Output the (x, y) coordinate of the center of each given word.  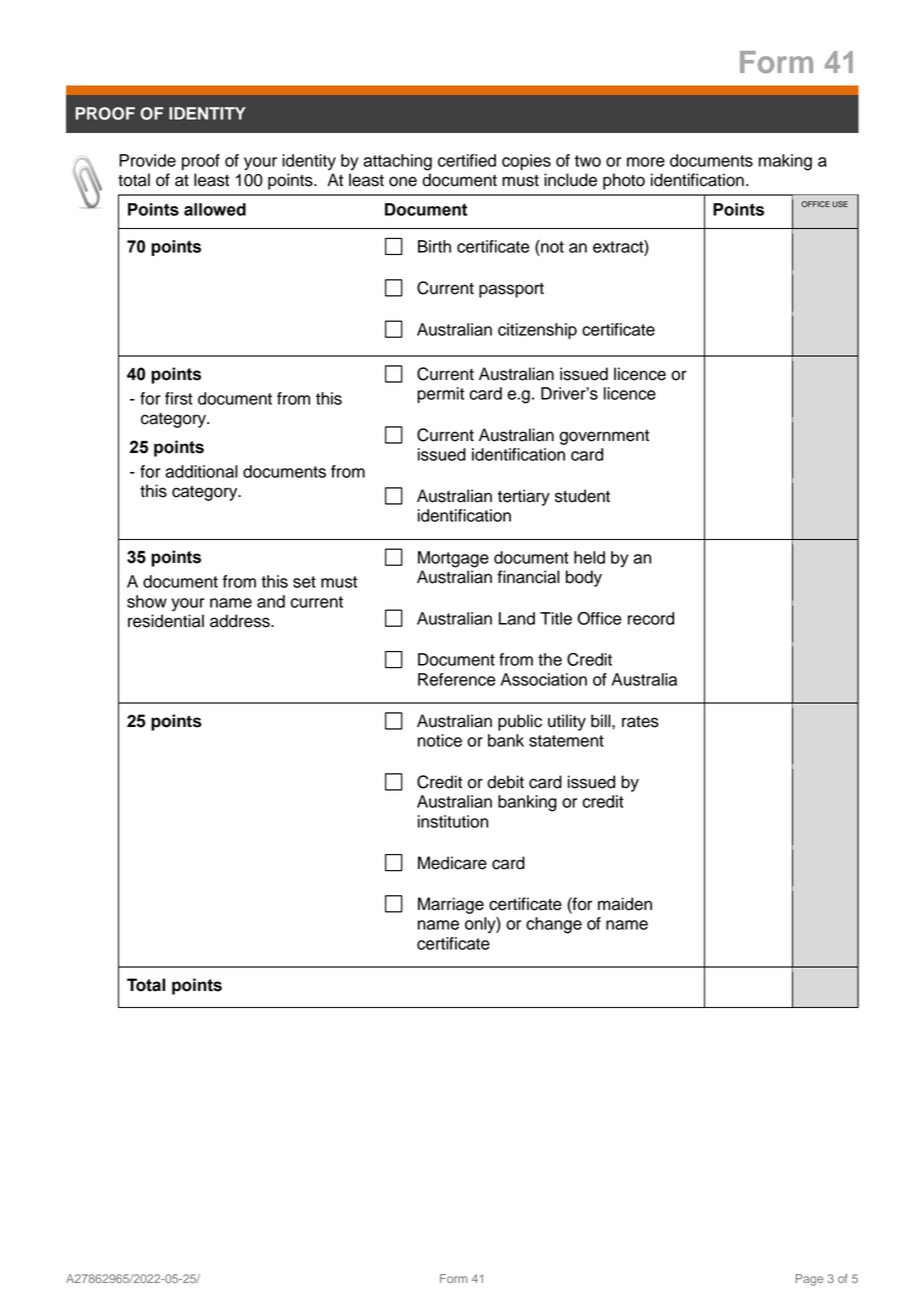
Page (809, 1280)
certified (467, 160)
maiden (625, 904)
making (785, 162)
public (520, 722)
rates (640, 722)
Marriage (451, 905)
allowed (215, 209)
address (241, 621)
